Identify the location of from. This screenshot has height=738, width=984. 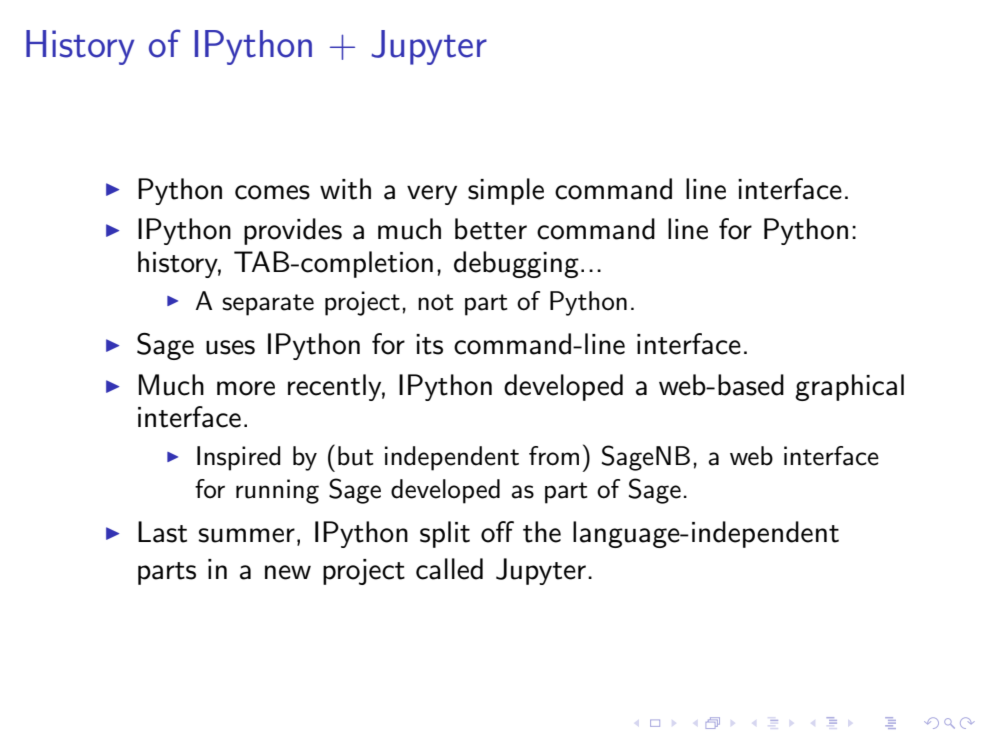
(554, 456).
